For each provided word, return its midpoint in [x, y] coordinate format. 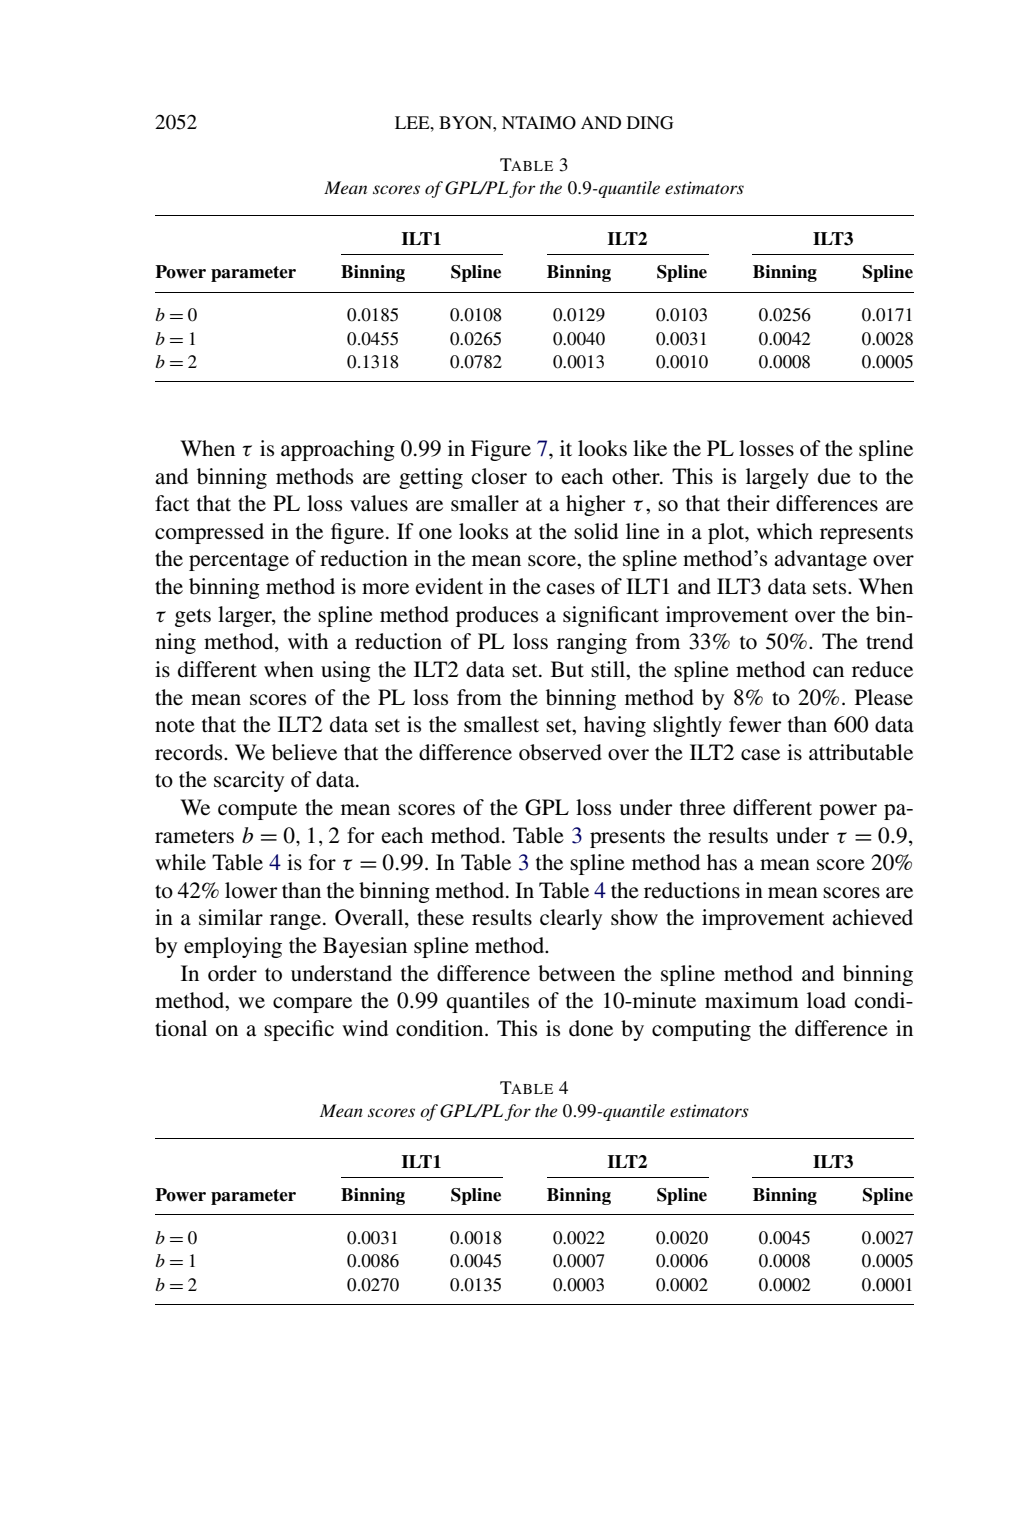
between [576, 973]
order [232, 973]
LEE [413, 122]
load [826, 1000]
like [650, 448]
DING [650, 123]
